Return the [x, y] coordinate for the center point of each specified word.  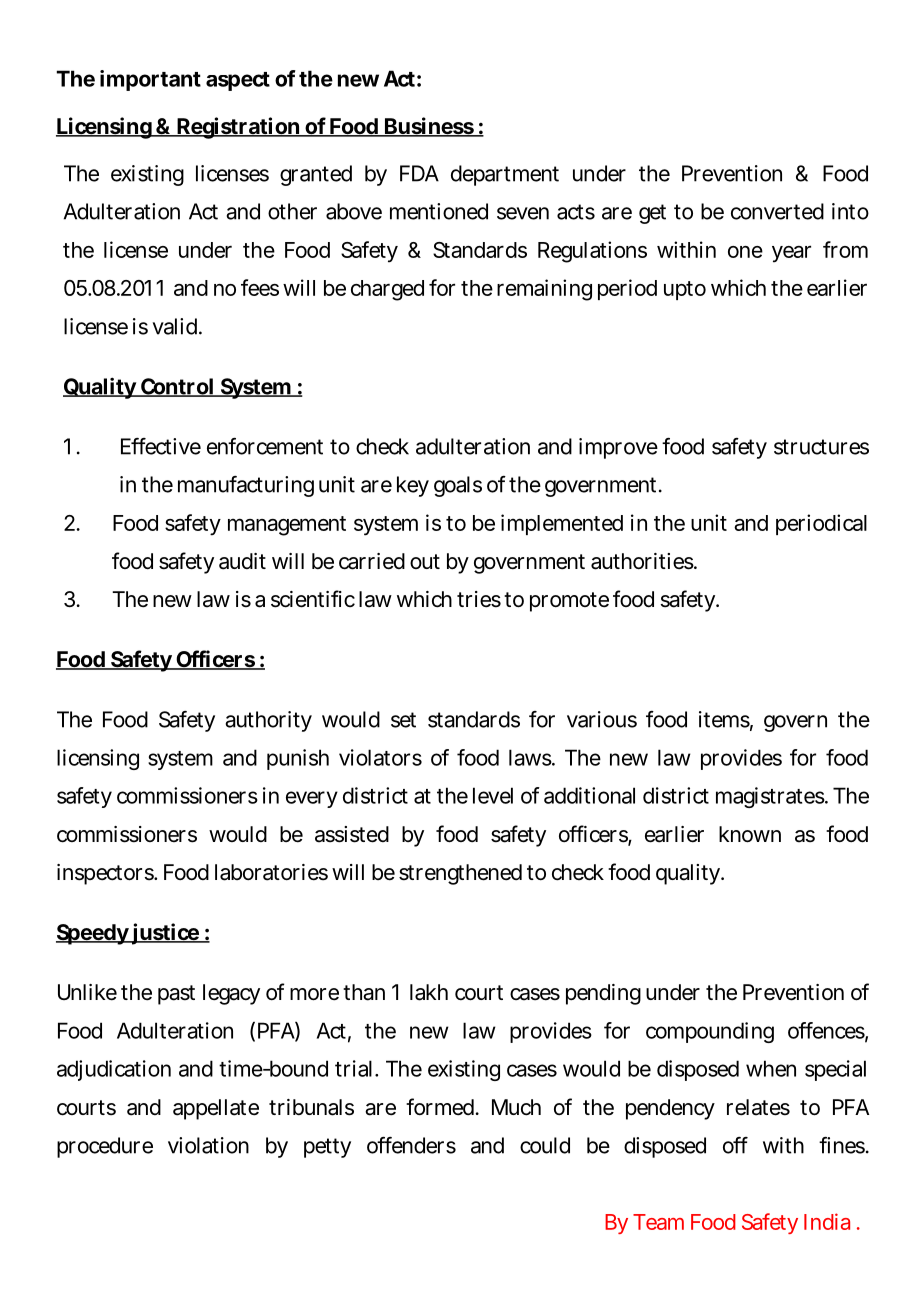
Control [176, 387]
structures [821, 447]
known [750, 834]
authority [268, 721]
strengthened [460, 874]
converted [777, 211]
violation [208, 1145]
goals [458, 486]
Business [429, 127]
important [150, 80]
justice [165, 934]
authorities [643, 561]
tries [479, 599]
